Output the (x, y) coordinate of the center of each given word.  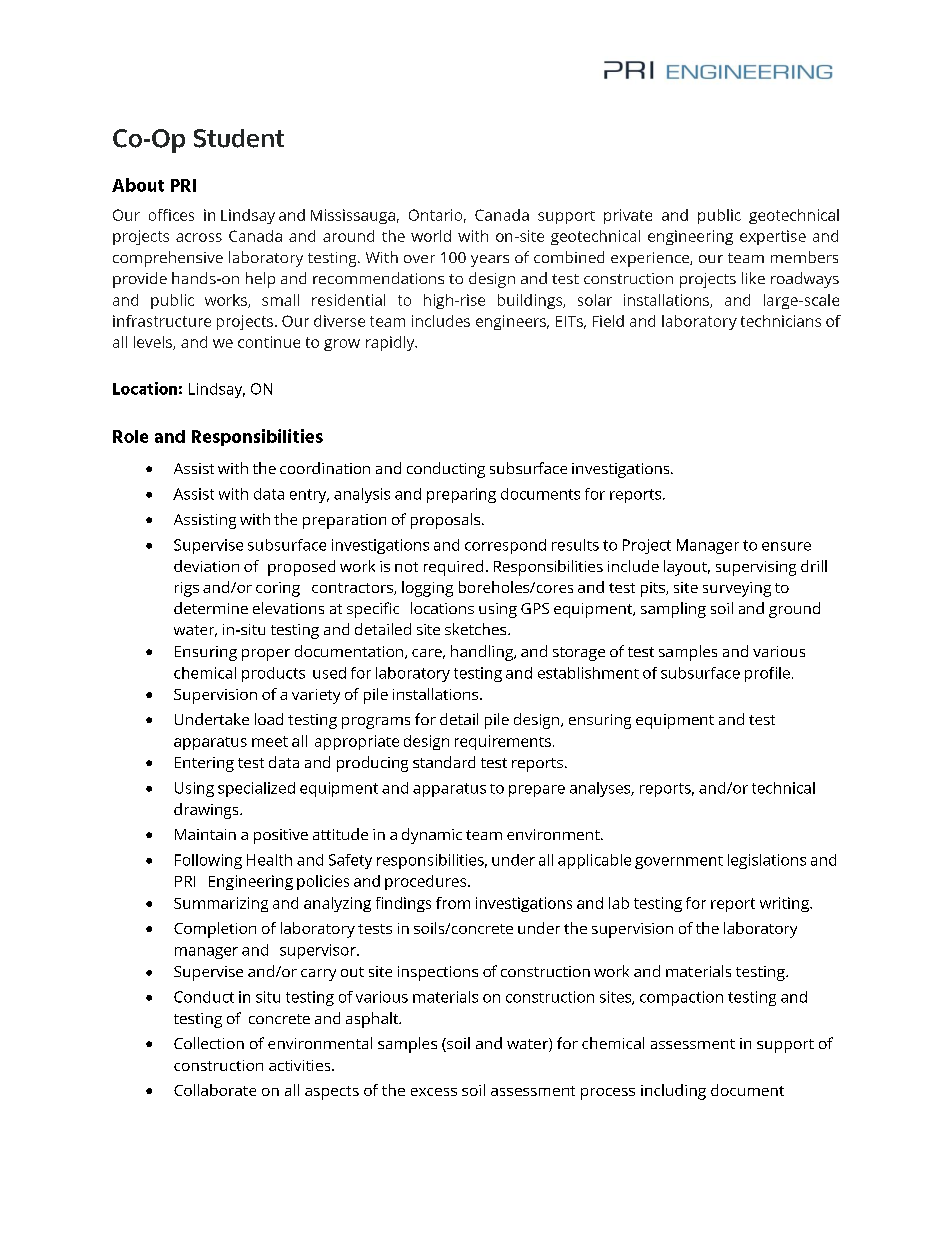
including (673, 1092)
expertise (773, 237)
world (431, 236)
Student (239, 138)
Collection (209, 1043)
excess (434, 1092)
